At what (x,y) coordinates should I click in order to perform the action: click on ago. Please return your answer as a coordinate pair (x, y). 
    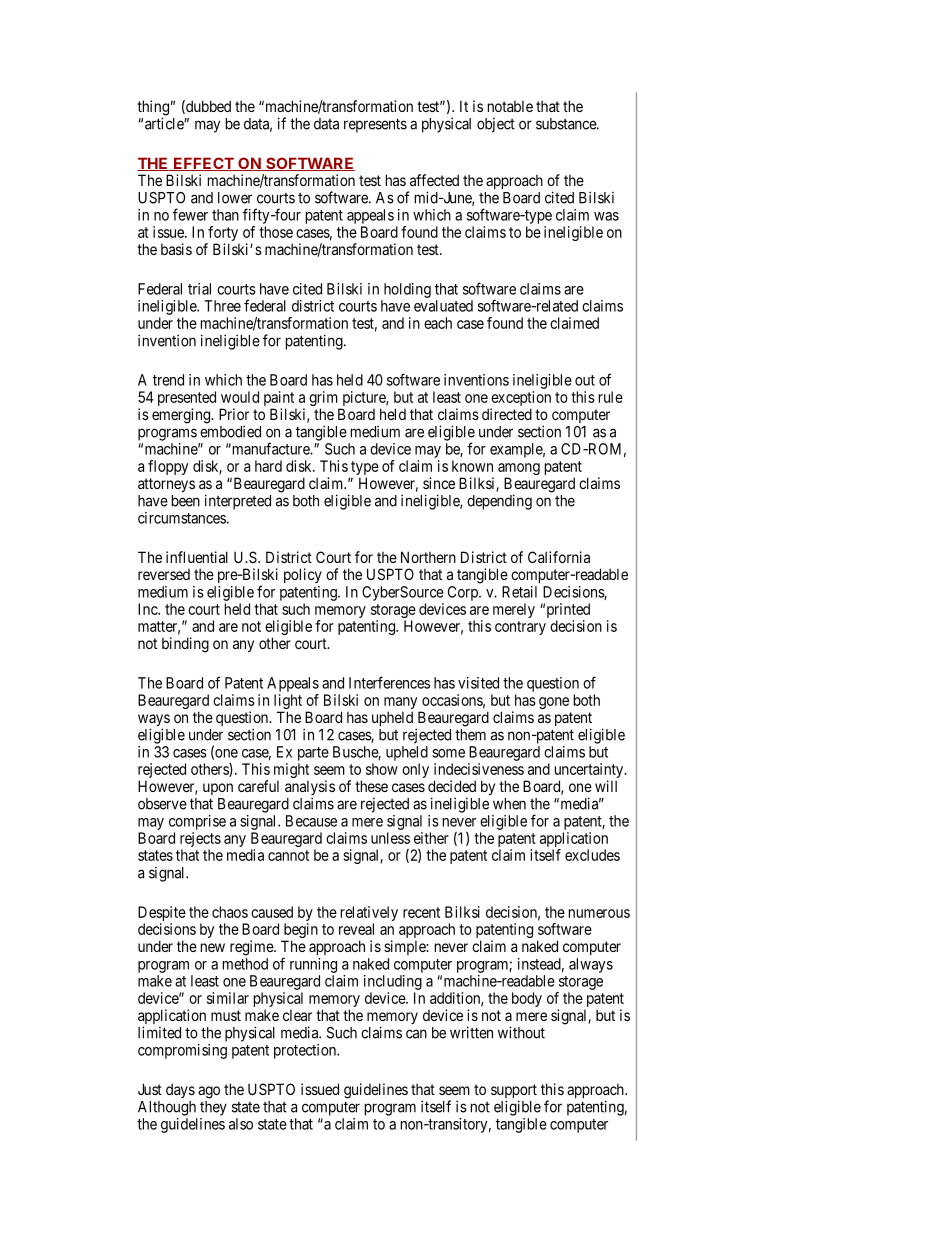
    Looking at the image, I should click on (209, 1092).
